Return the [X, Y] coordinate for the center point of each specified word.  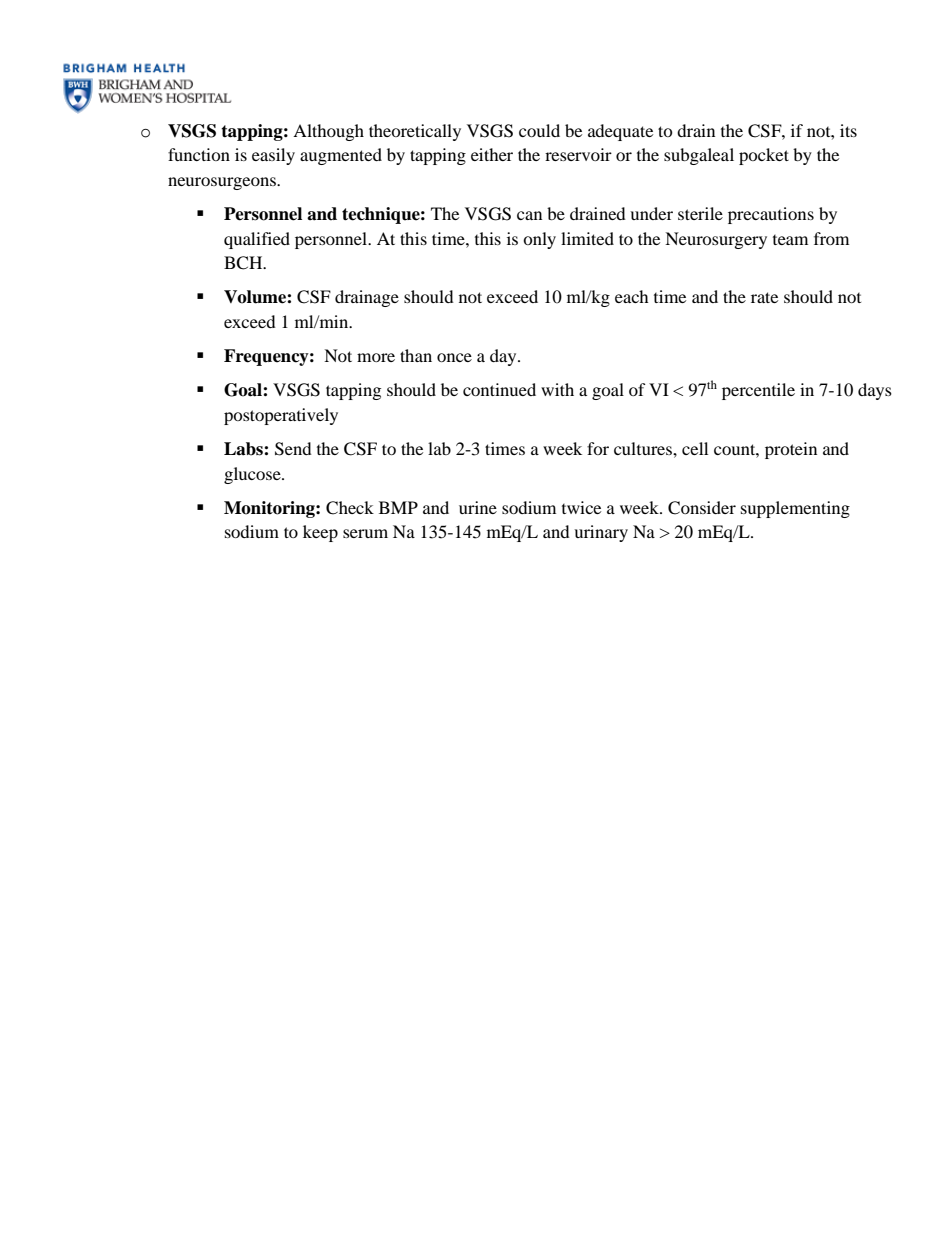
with [557, 389]
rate [764, 297]
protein [791, 450]
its [848, 130]
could [539, 130]
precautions [771, 215]
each [632, 296]
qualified [257, 240]
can [529, 215]
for [598, 448]
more [376, 357]
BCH [244, 263]
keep [320, 533]
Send [293, 449]
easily [273, 156]
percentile [758, 391]
